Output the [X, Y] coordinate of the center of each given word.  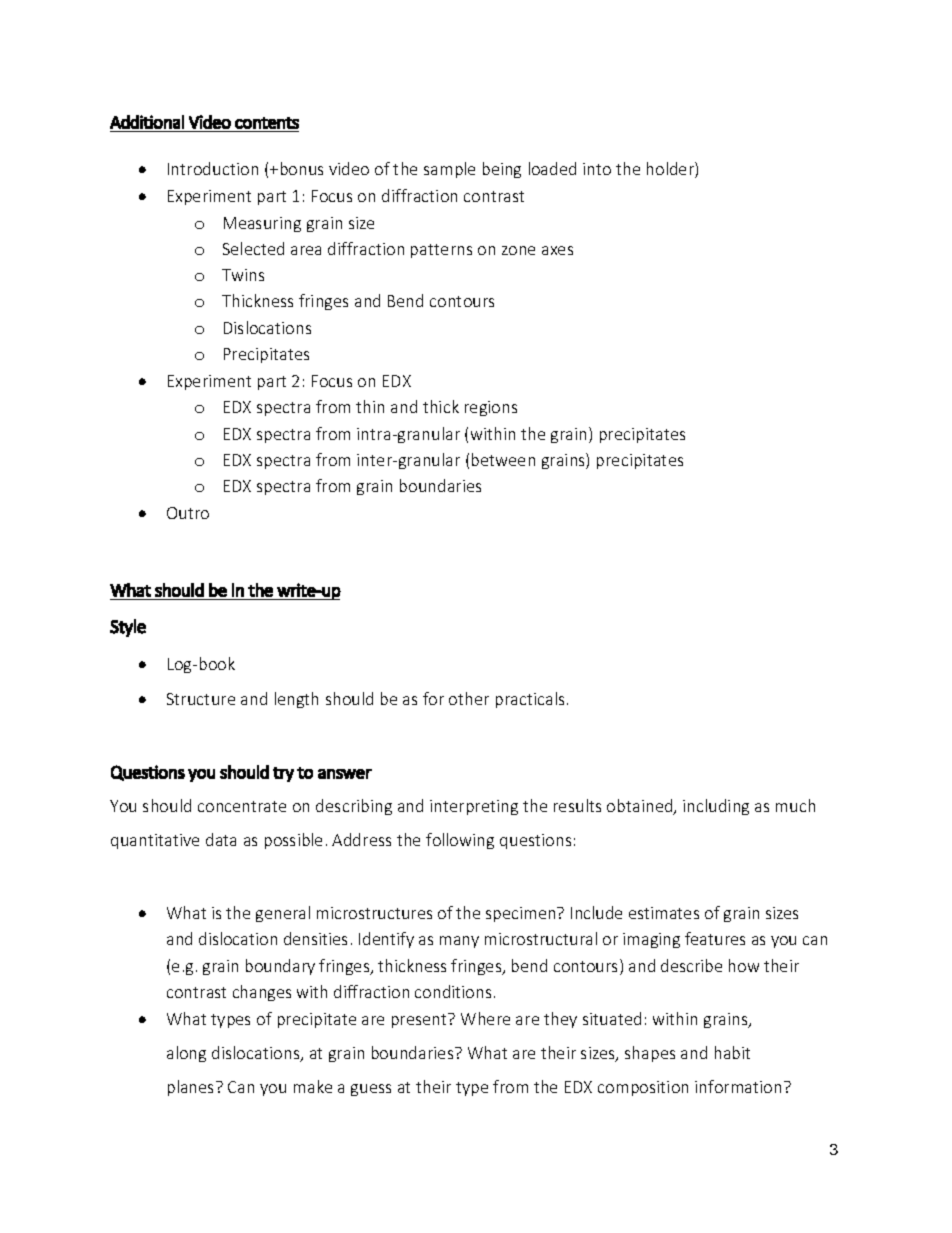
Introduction [213, 168]
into [597, 169]
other [469, 698]
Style [128, 628]
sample [449, 170]
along [186, 1054]
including [716, 807]
